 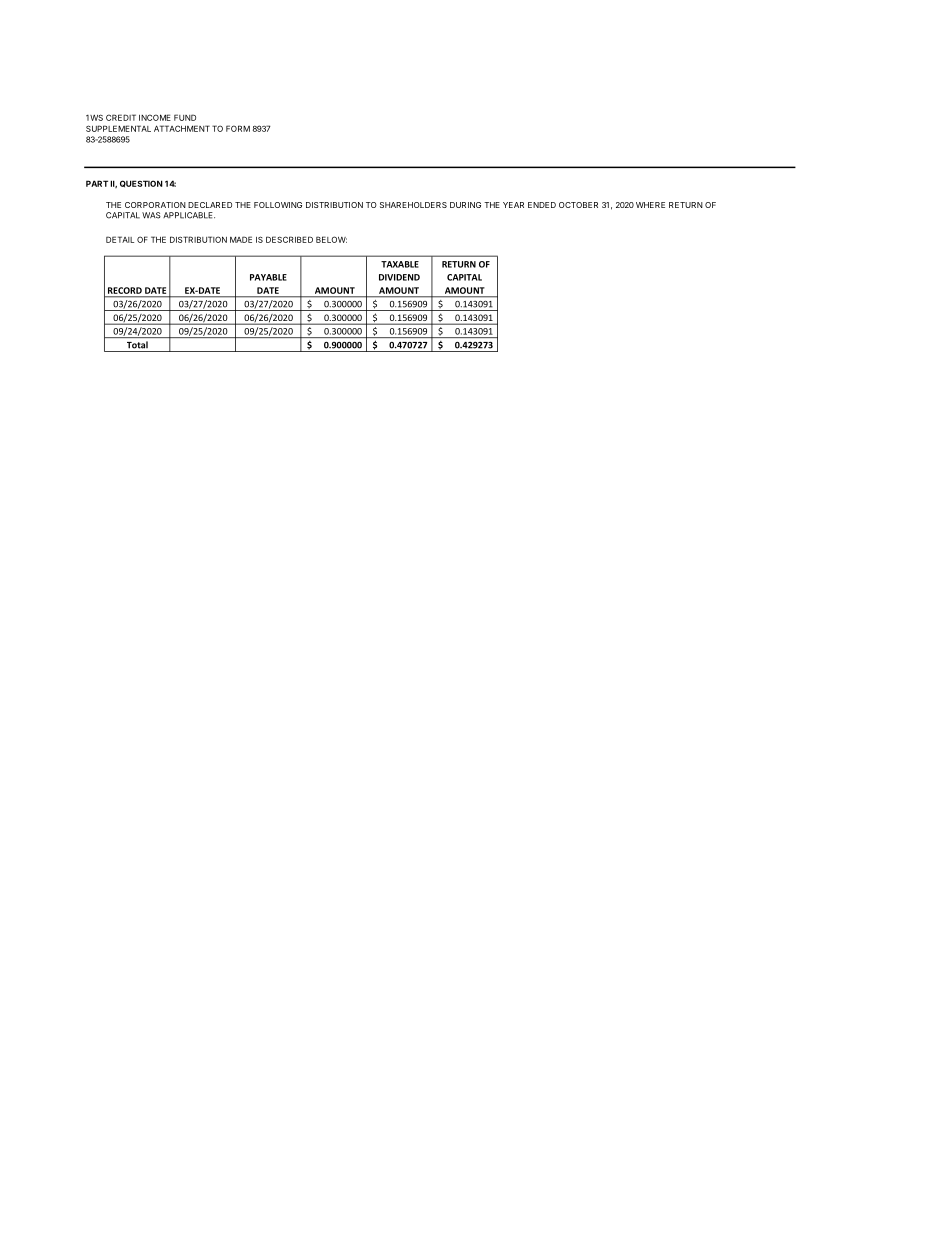 I want to click on DIVIDEND, so click(x=399, y=277).
